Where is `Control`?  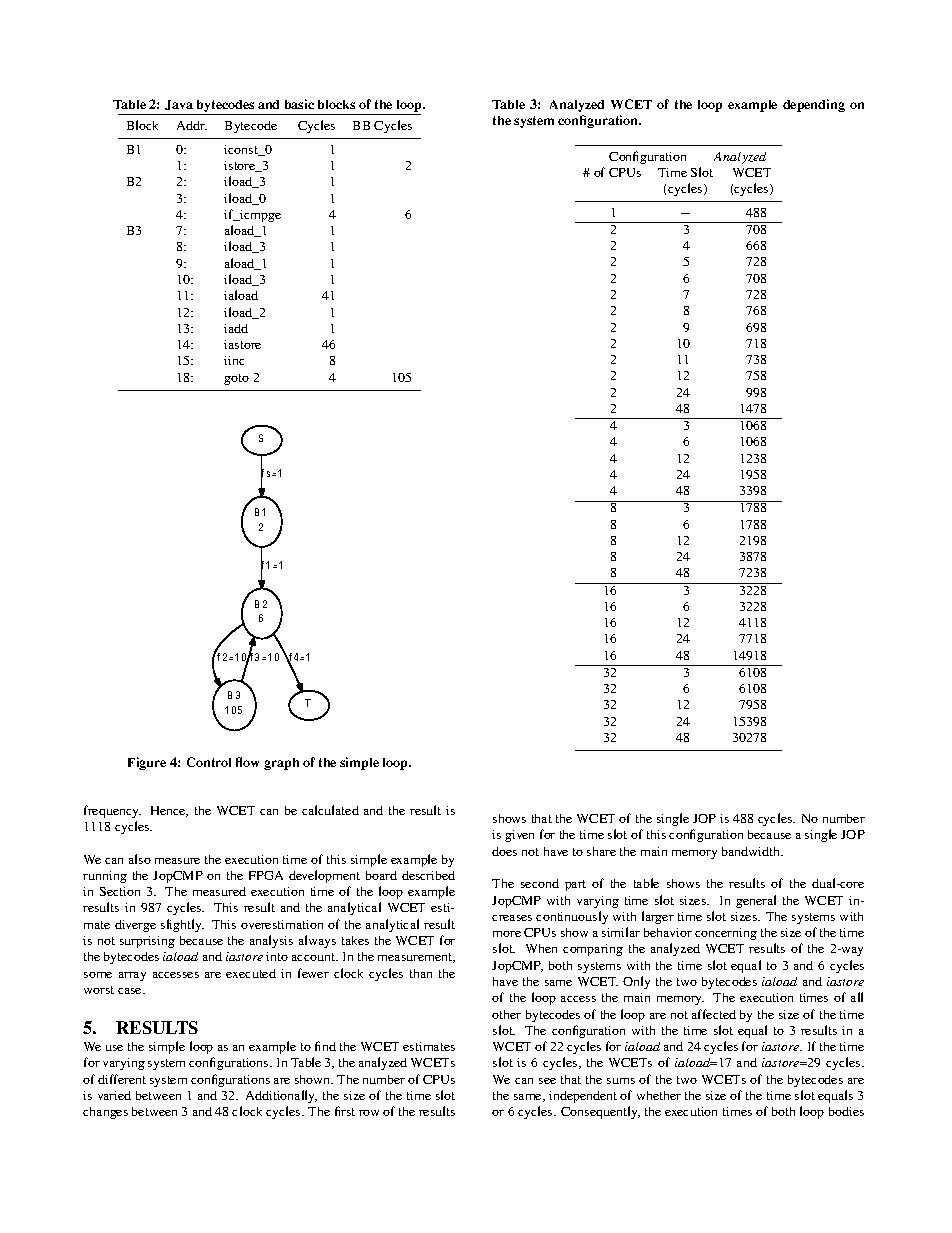
Control is located at coordinates (209, 762).
